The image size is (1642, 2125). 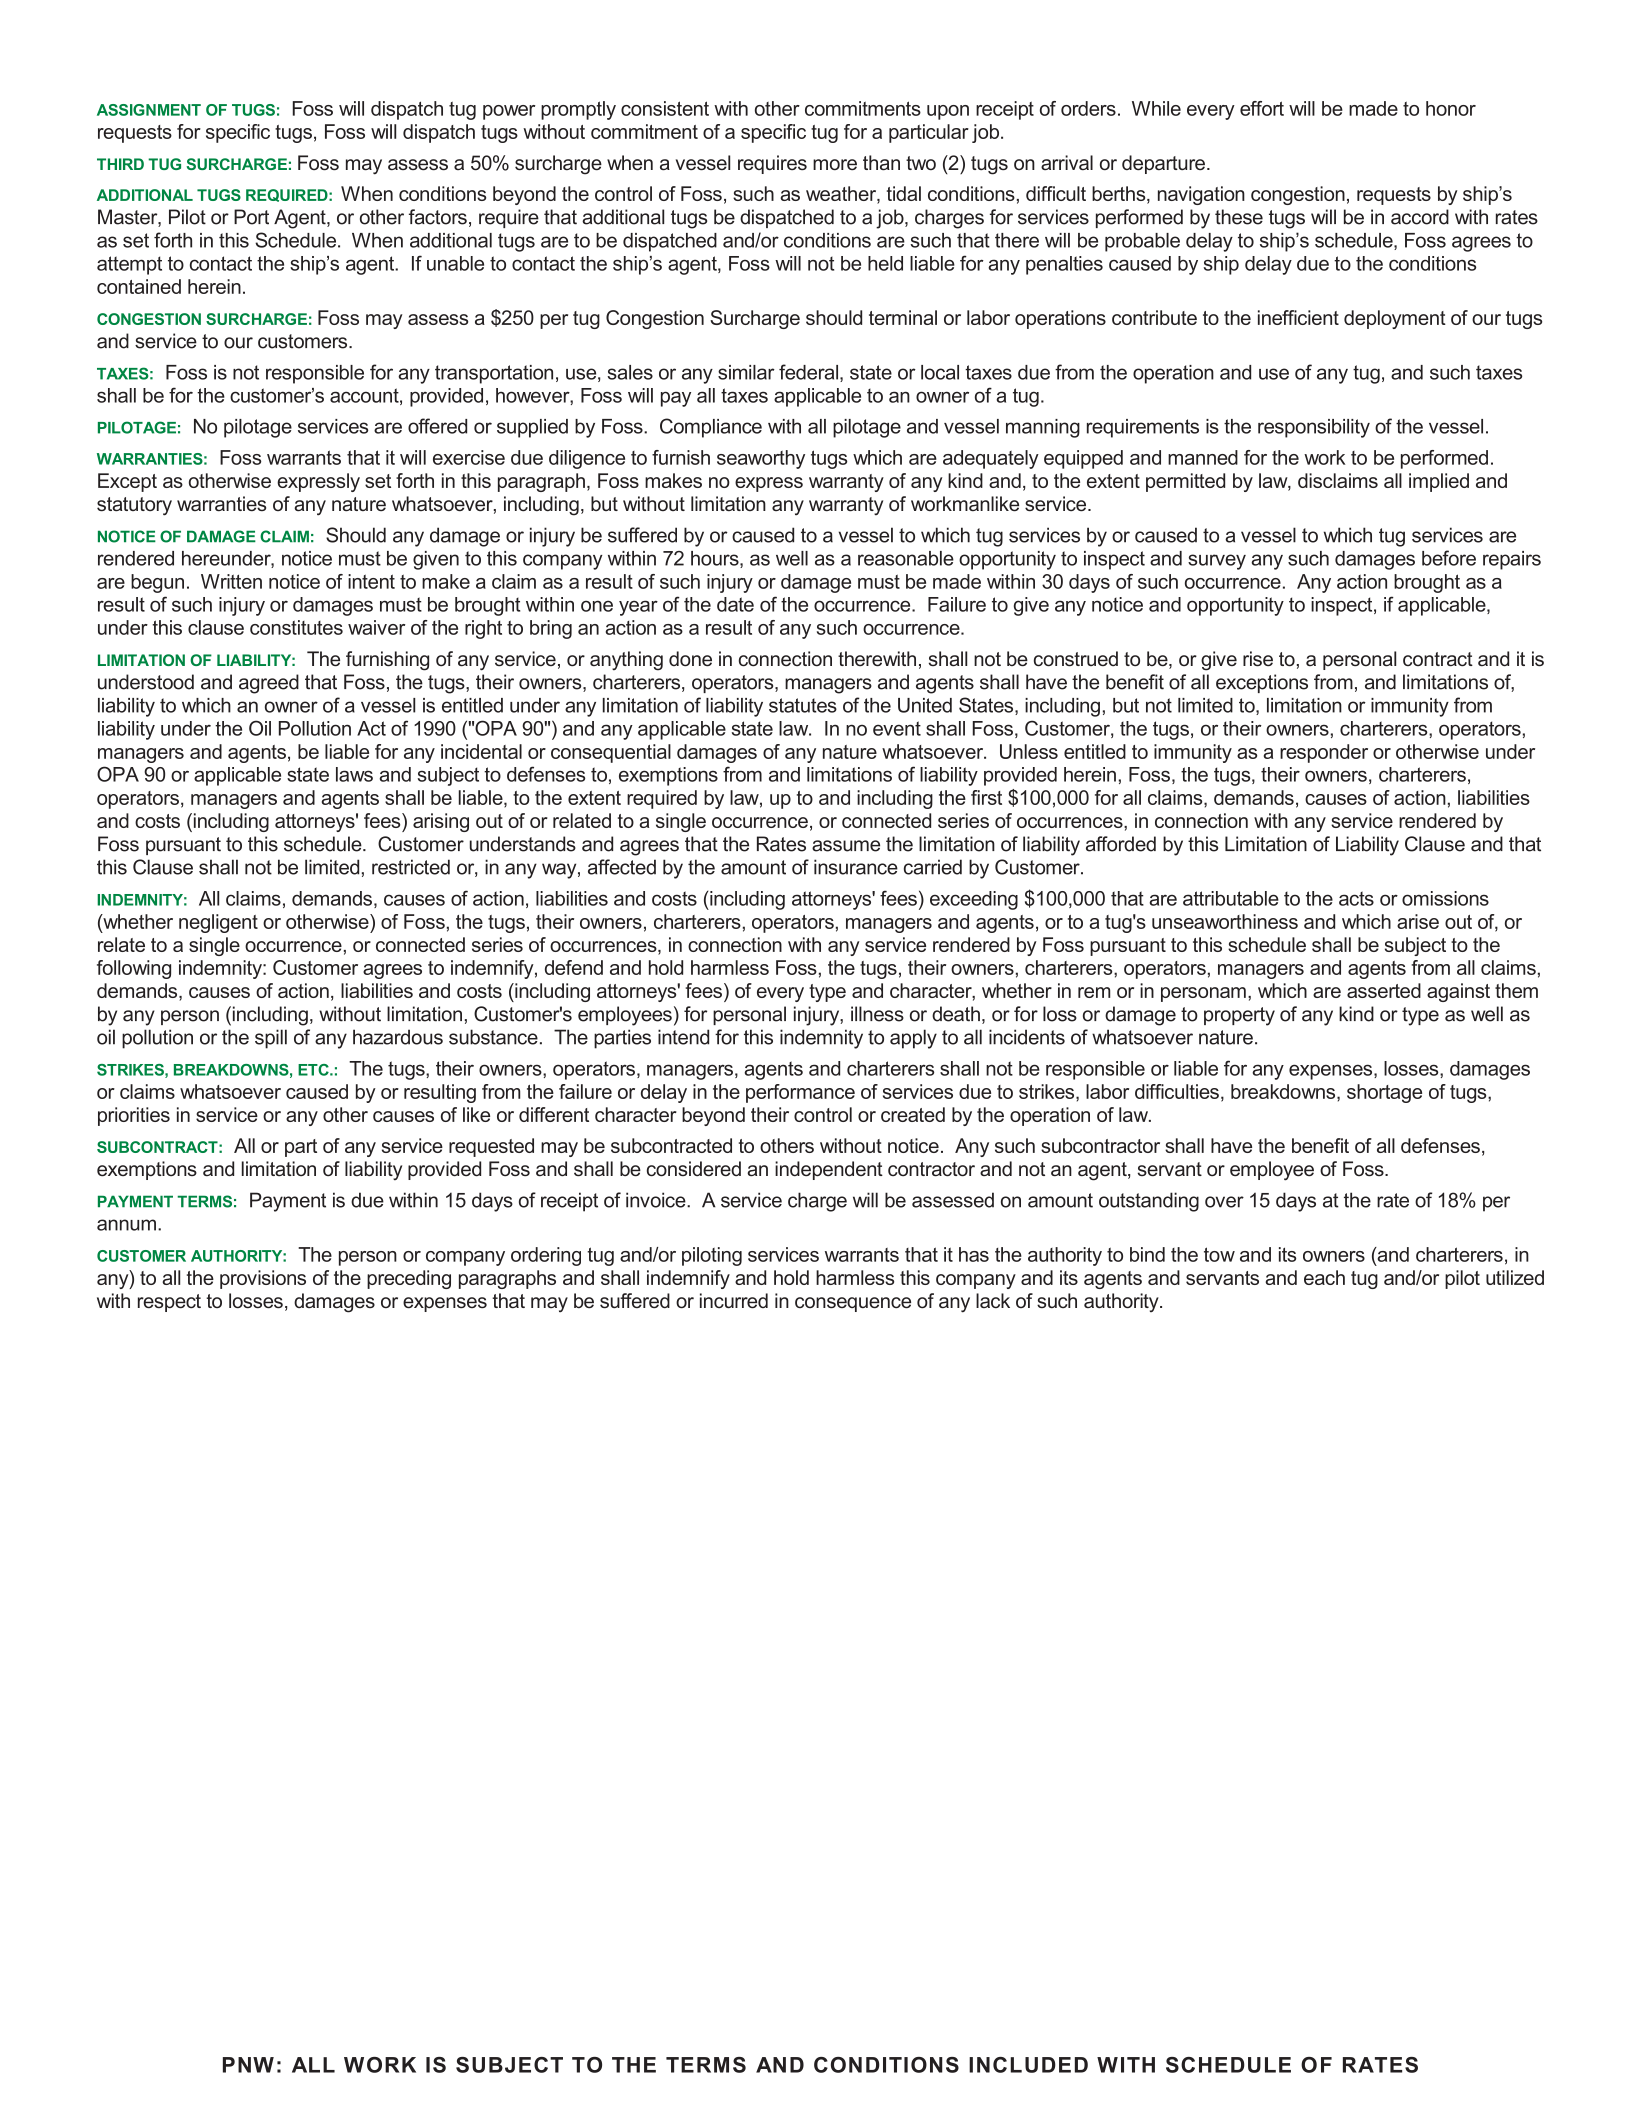 I want to click on ASSIGNMENT, so click(x=149, y=110).
